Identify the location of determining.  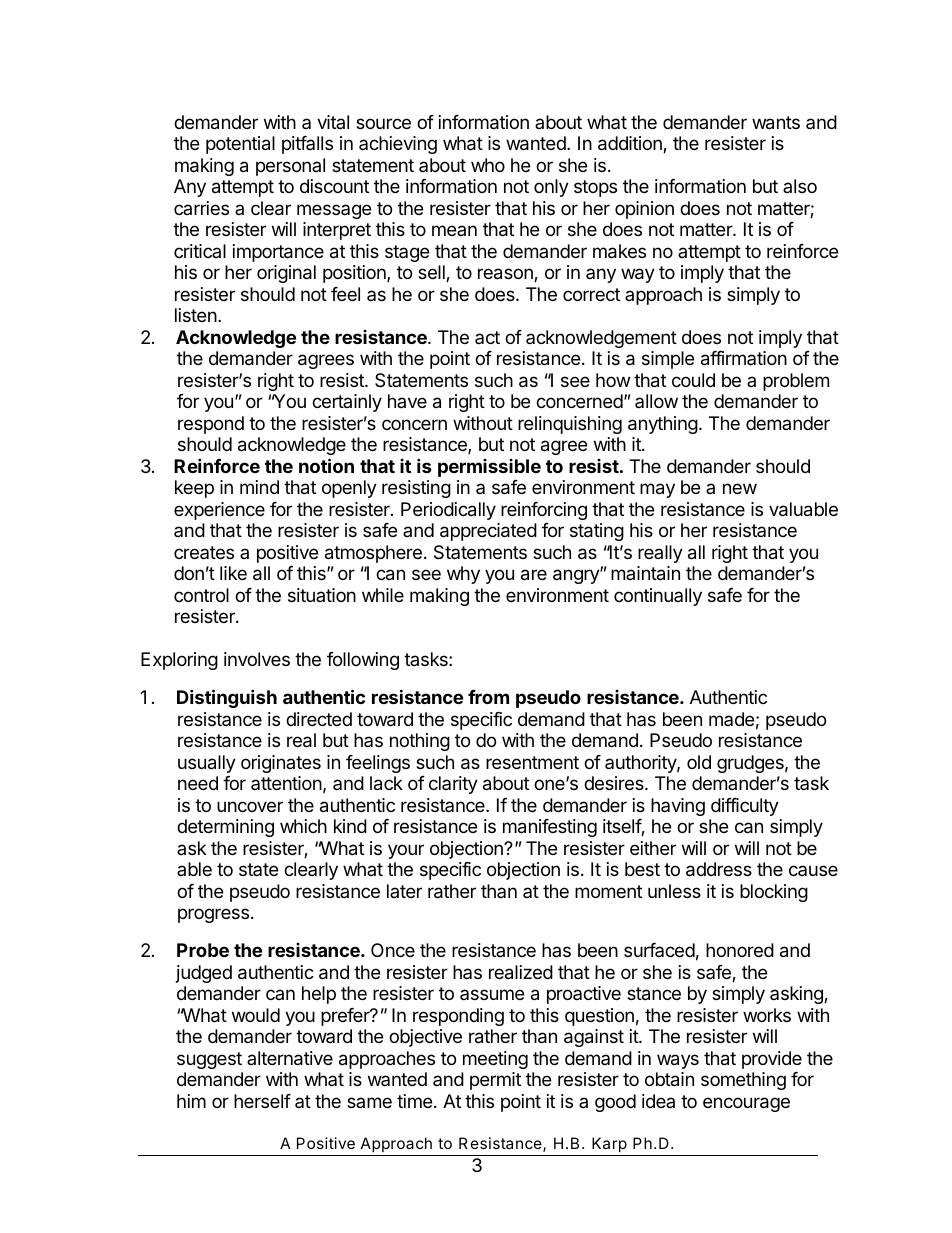
(225, 828).
